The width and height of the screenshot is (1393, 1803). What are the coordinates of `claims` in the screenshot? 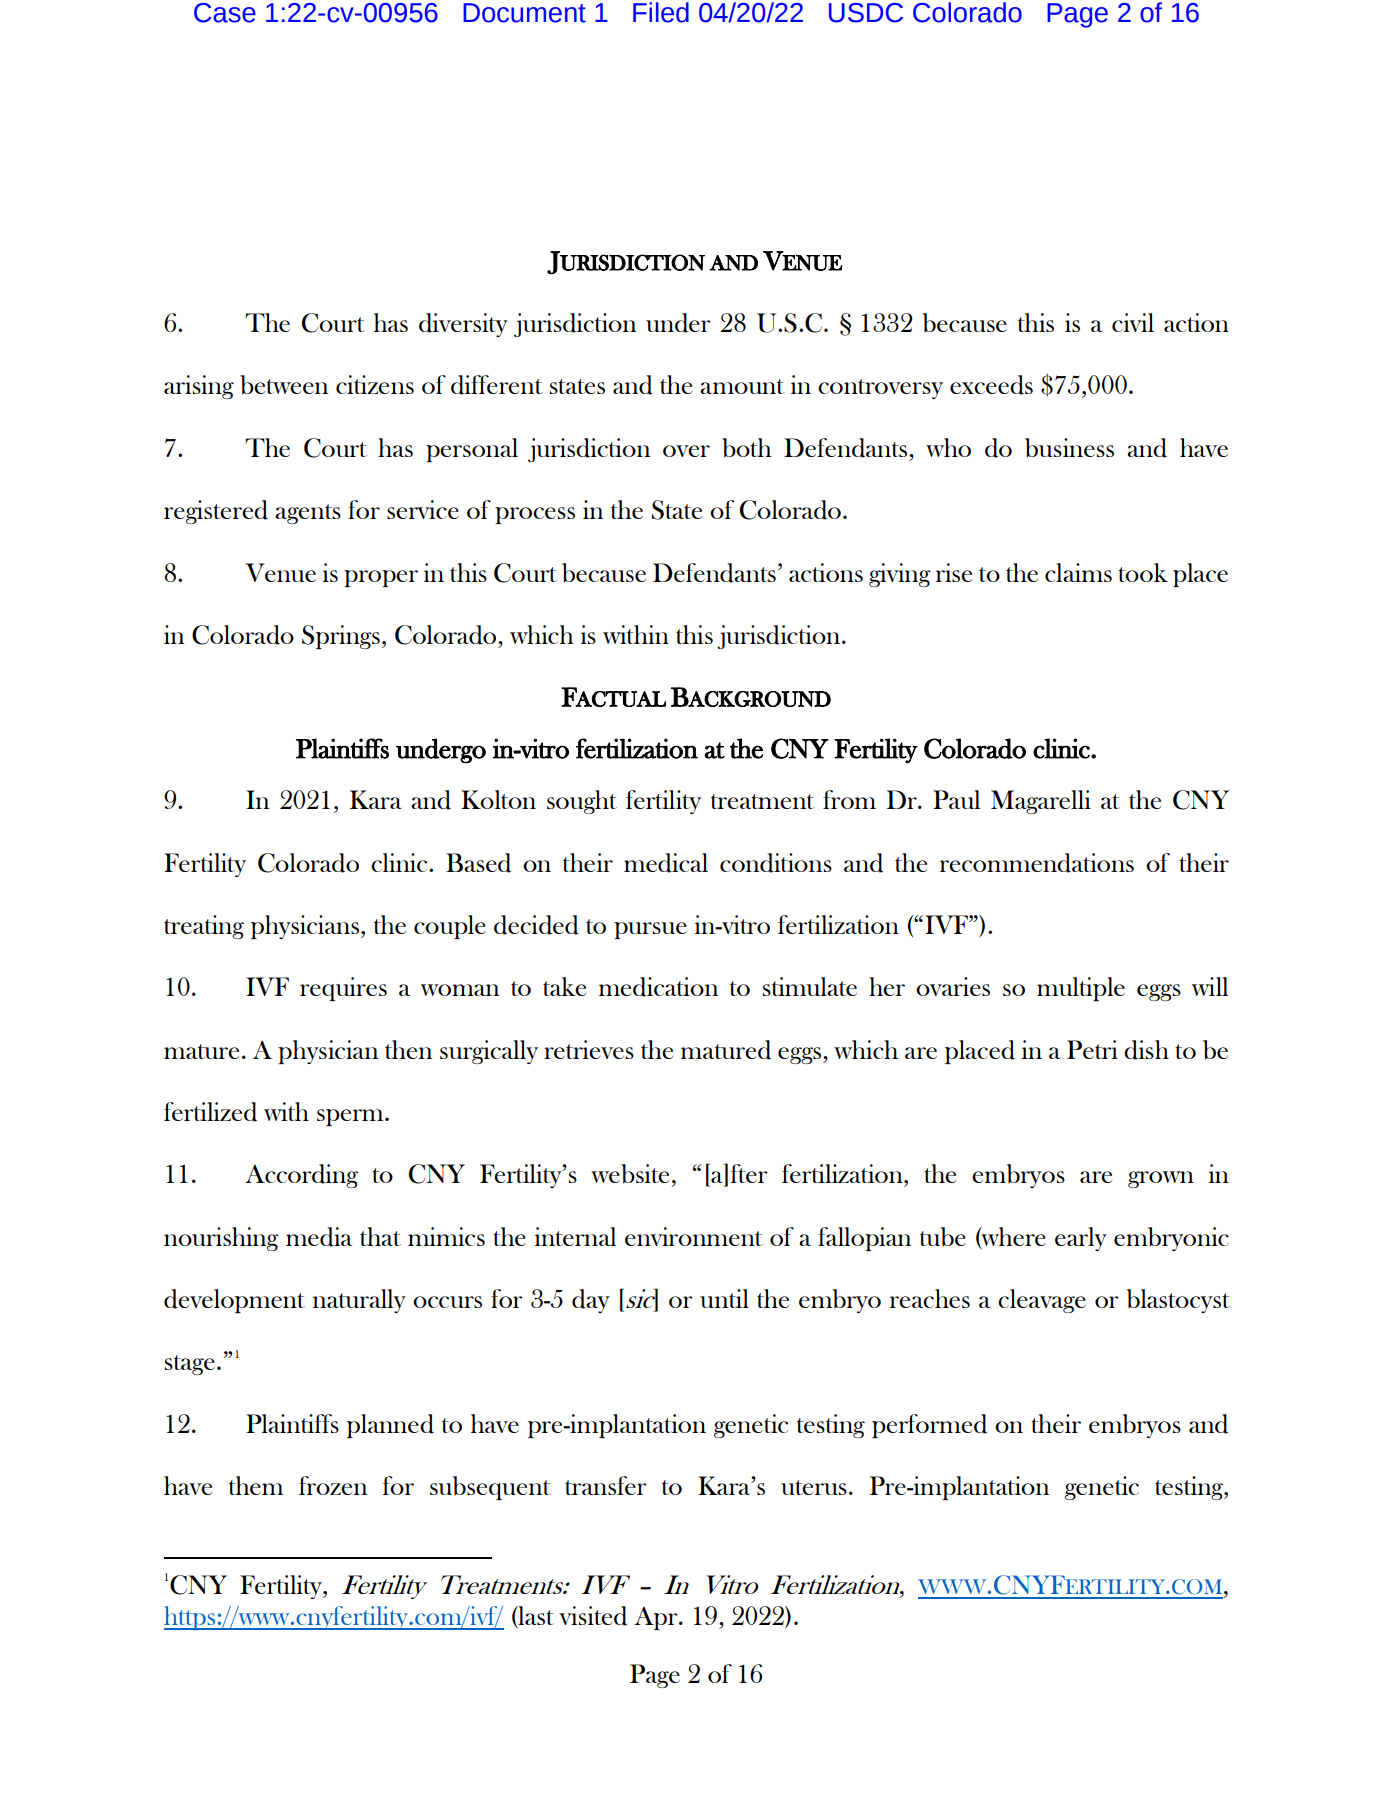 It's located at (1078, 572).
